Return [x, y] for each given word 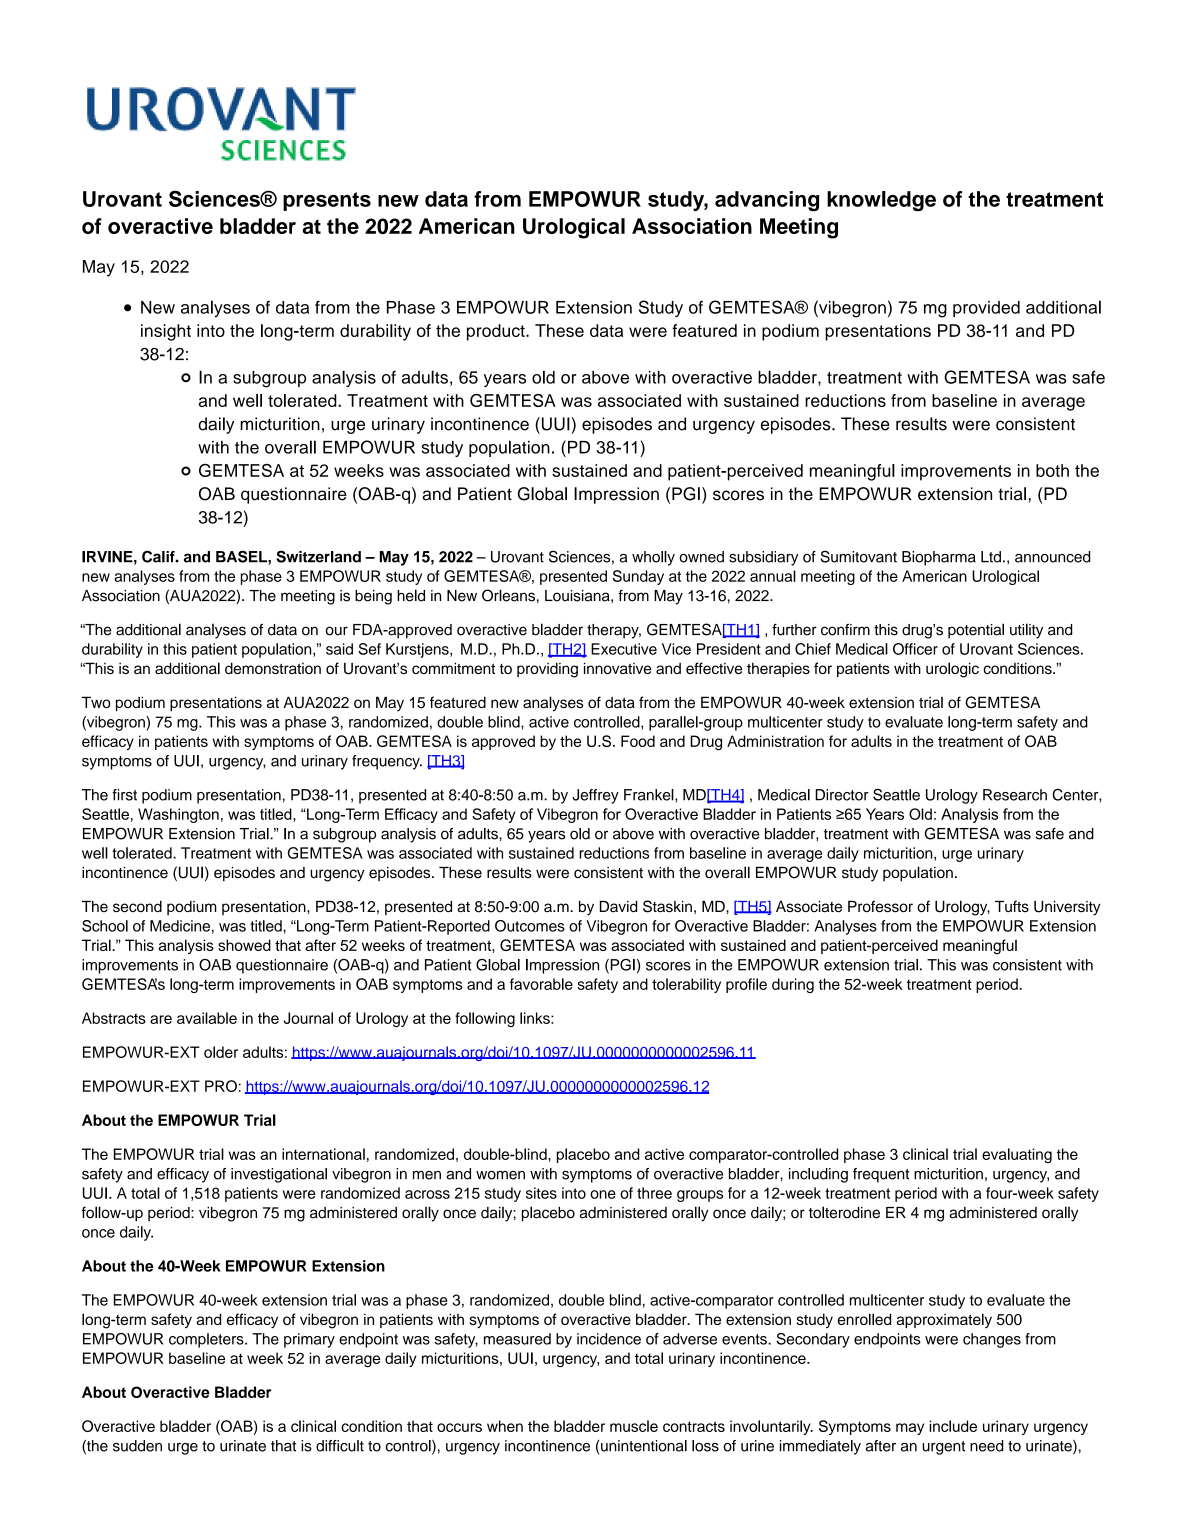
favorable [541, 984]
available [207, 1018]
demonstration [273, 668]
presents [327, 201]
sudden [137, 1446]
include [953, 1426]
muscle [634, 1426]
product [497, 332]
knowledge [881, 201]
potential [976, 631]
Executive [624, 649]
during [793, 985]
